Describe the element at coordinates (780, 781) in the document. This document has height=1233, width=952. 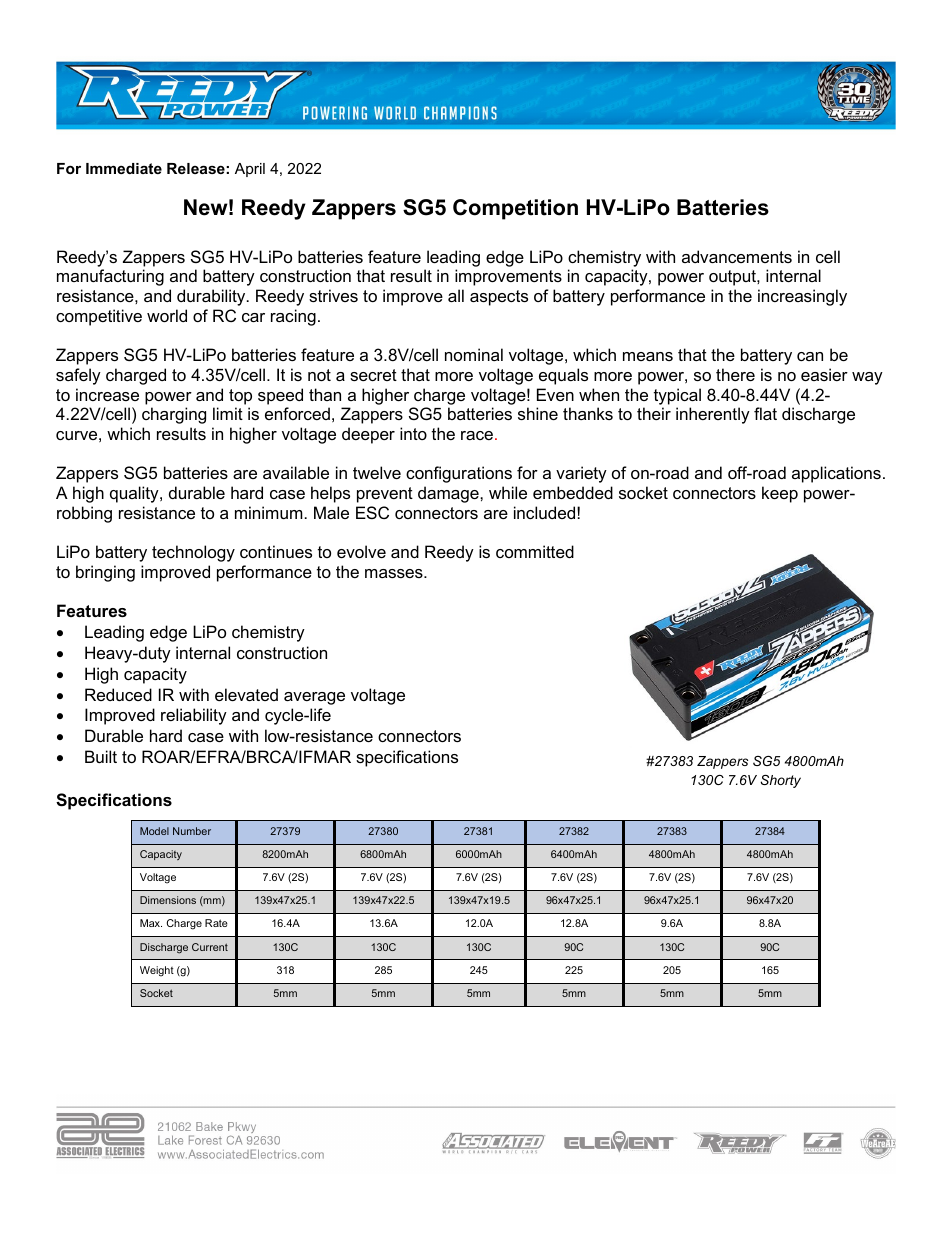
I see `Shorty` at that location.
